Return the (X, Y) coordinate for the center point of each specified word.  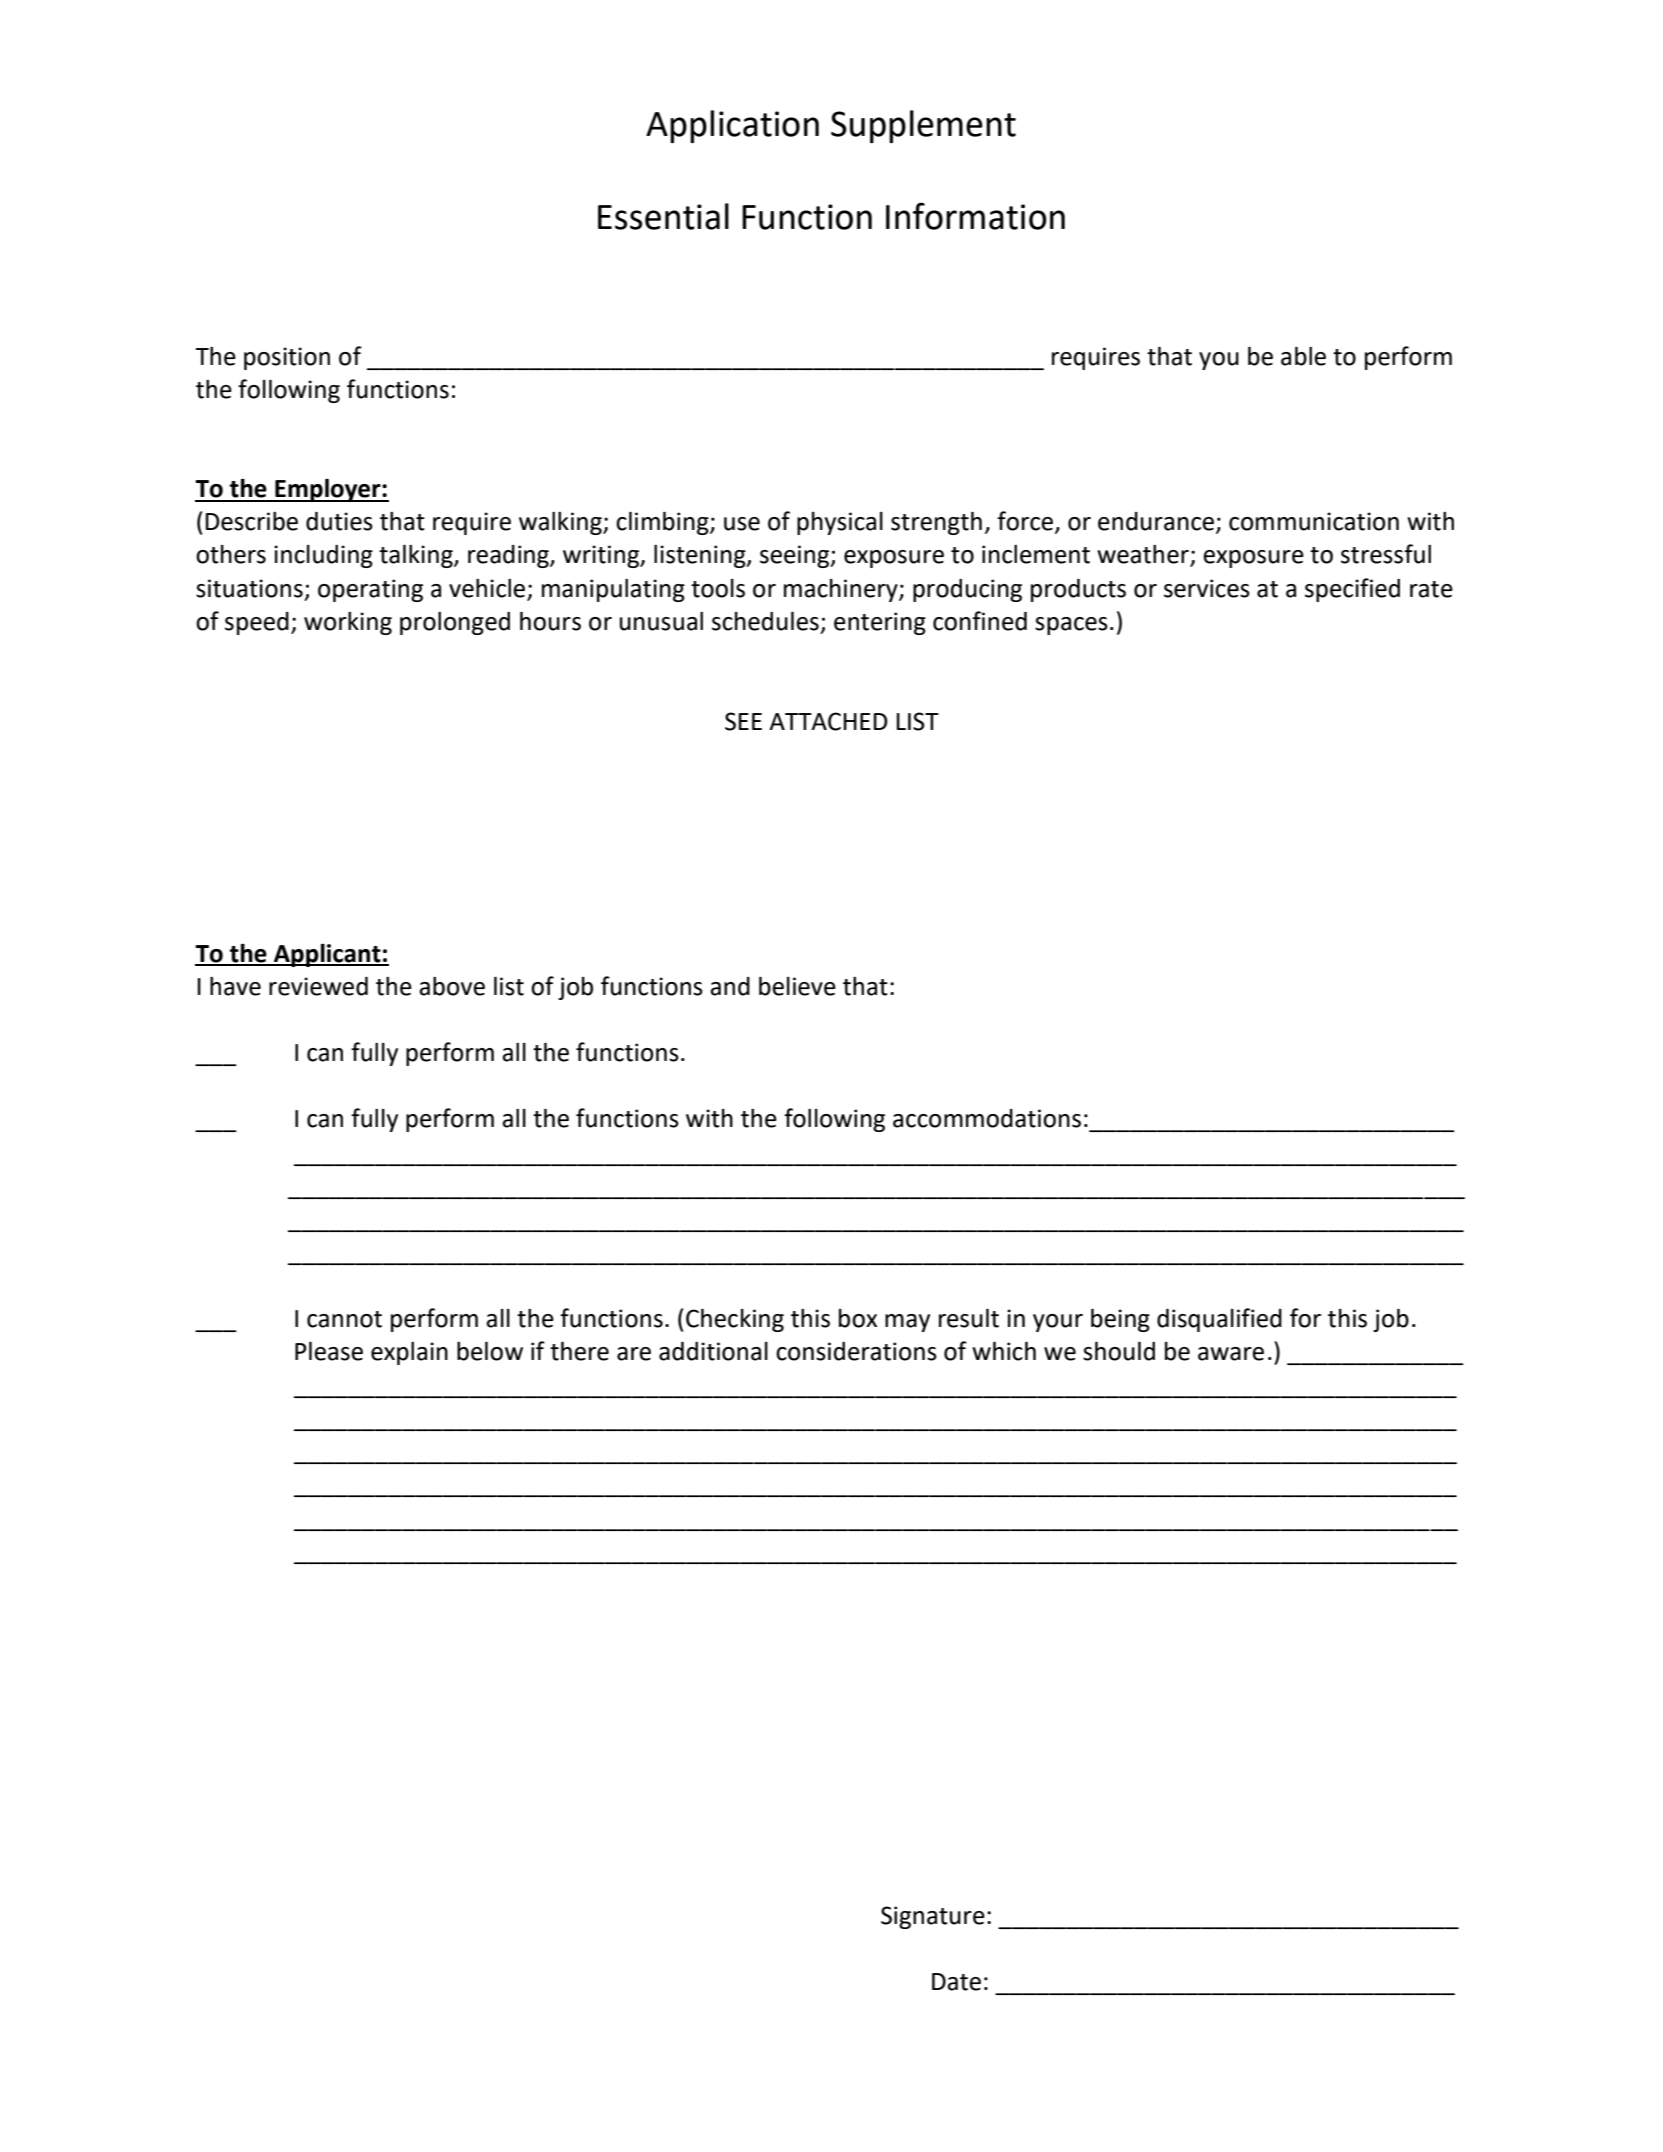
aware (1231, 1354)
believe (797, 986)
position (287, 358)
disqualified (1219, 1320)
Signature (933, 1917)
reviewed (318, 986)
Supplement (923, 126)
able (1303, 356)
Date (956, 1982)
